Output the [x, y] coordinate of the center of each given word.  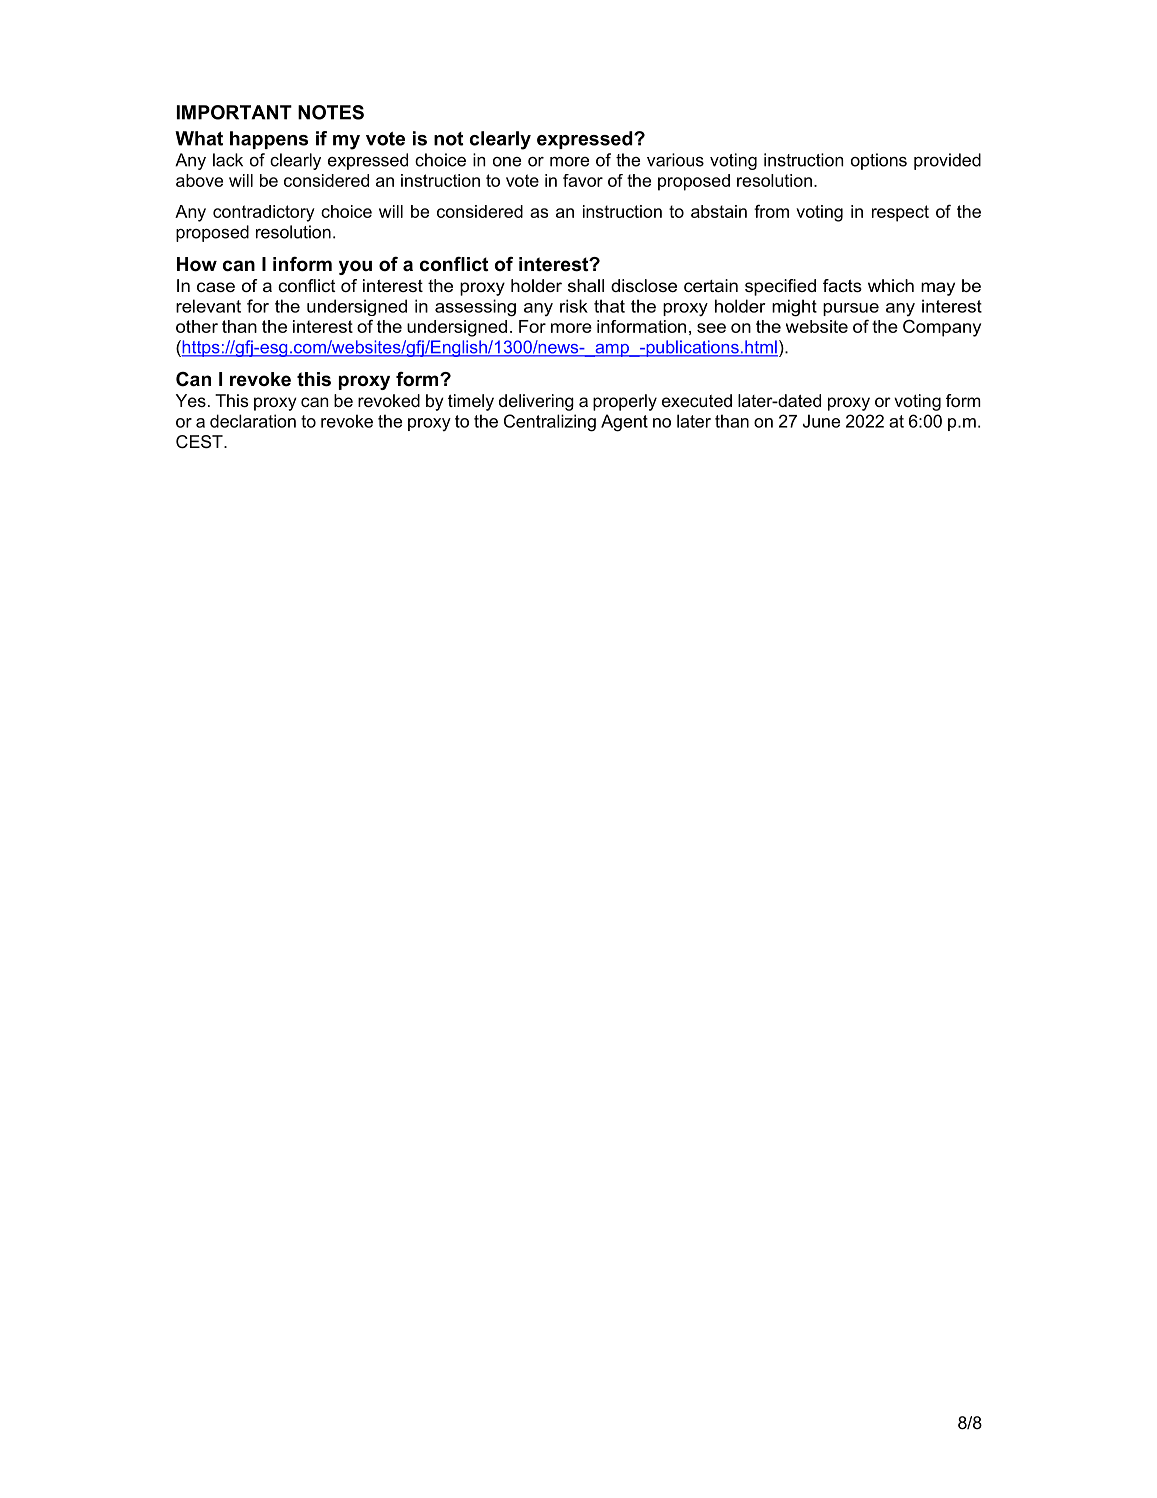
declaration [253, 421]
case [216, 287]
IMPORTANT [234, 112]
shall [586, 285]
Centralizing [550, 423]
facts [842, 285]
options [879, 161]
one [507, 162]
